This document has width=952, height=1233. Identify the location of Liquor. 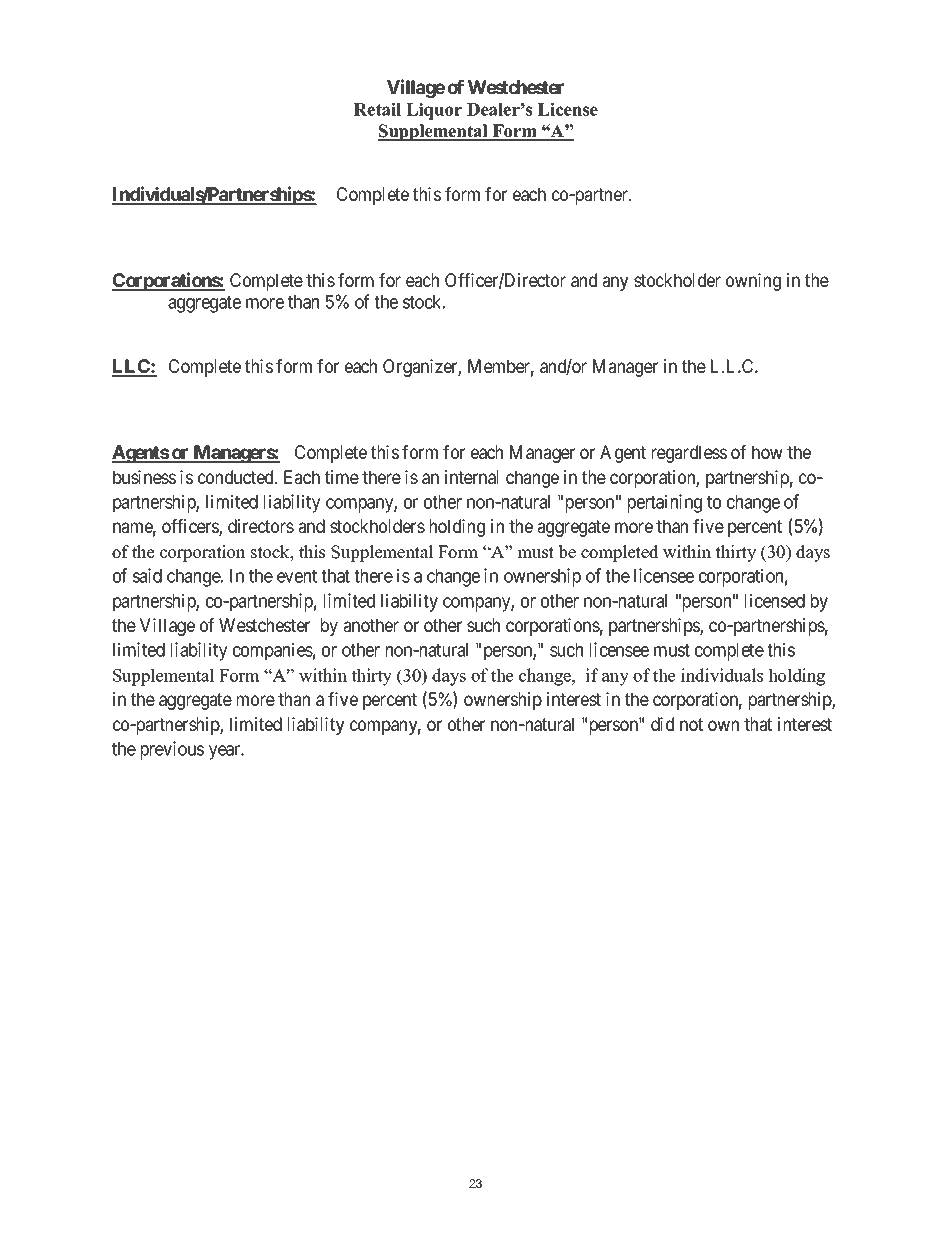
(434, 111).
